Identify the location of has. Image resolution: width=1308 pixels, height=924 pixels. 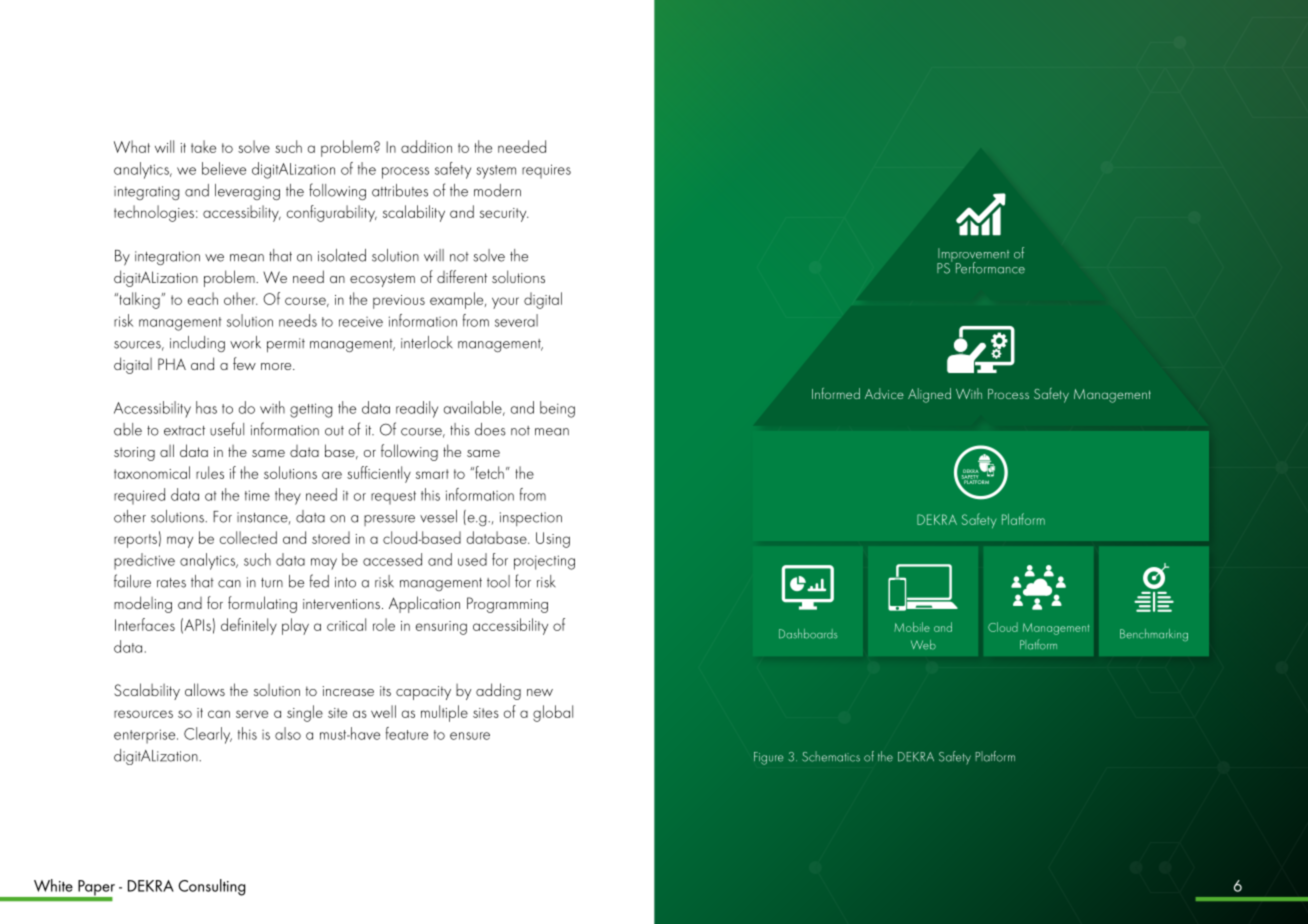
(206, 407).
